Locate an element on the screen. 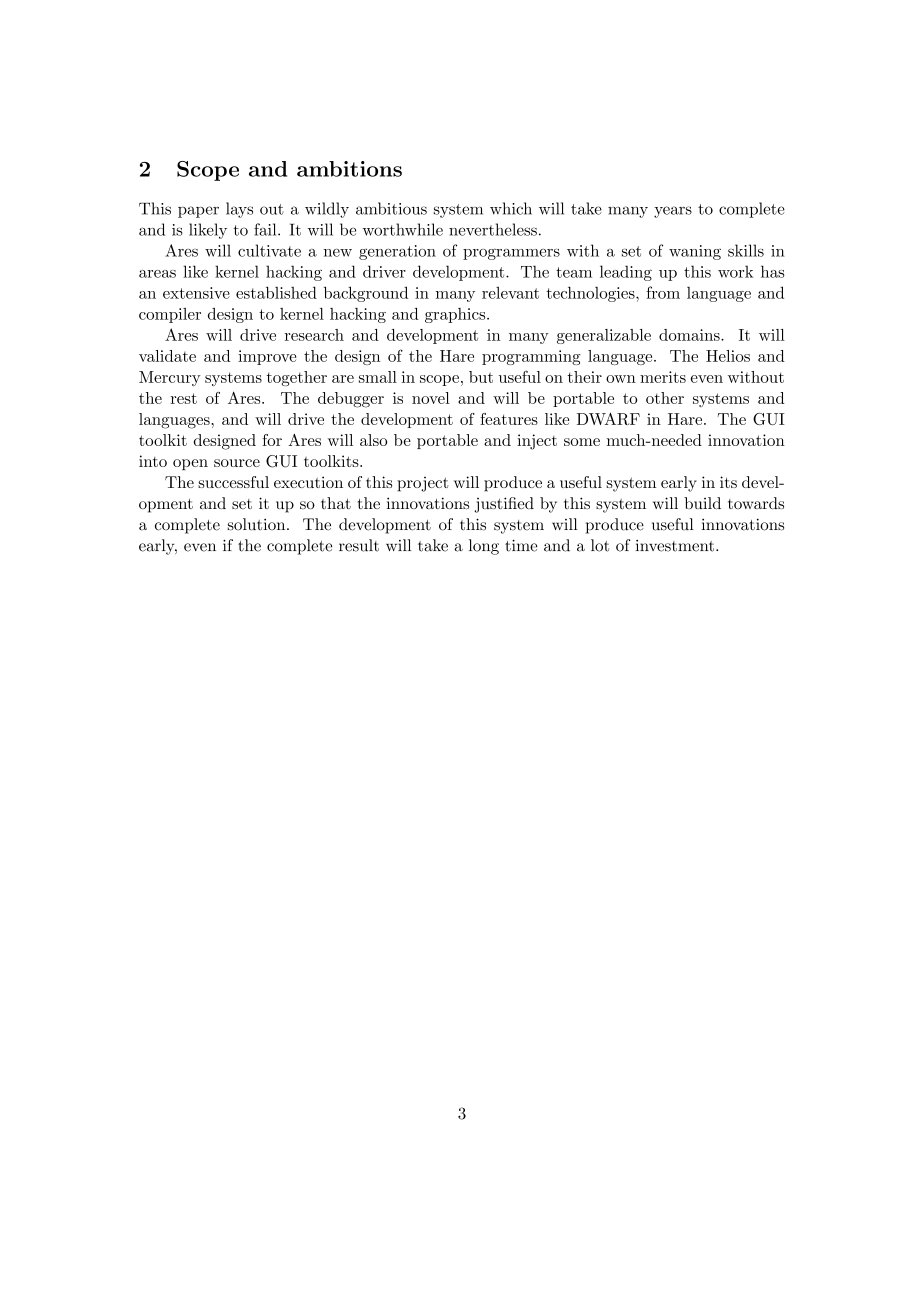 The image size is (924, 1308). from is located at coordinates (663, 292).
